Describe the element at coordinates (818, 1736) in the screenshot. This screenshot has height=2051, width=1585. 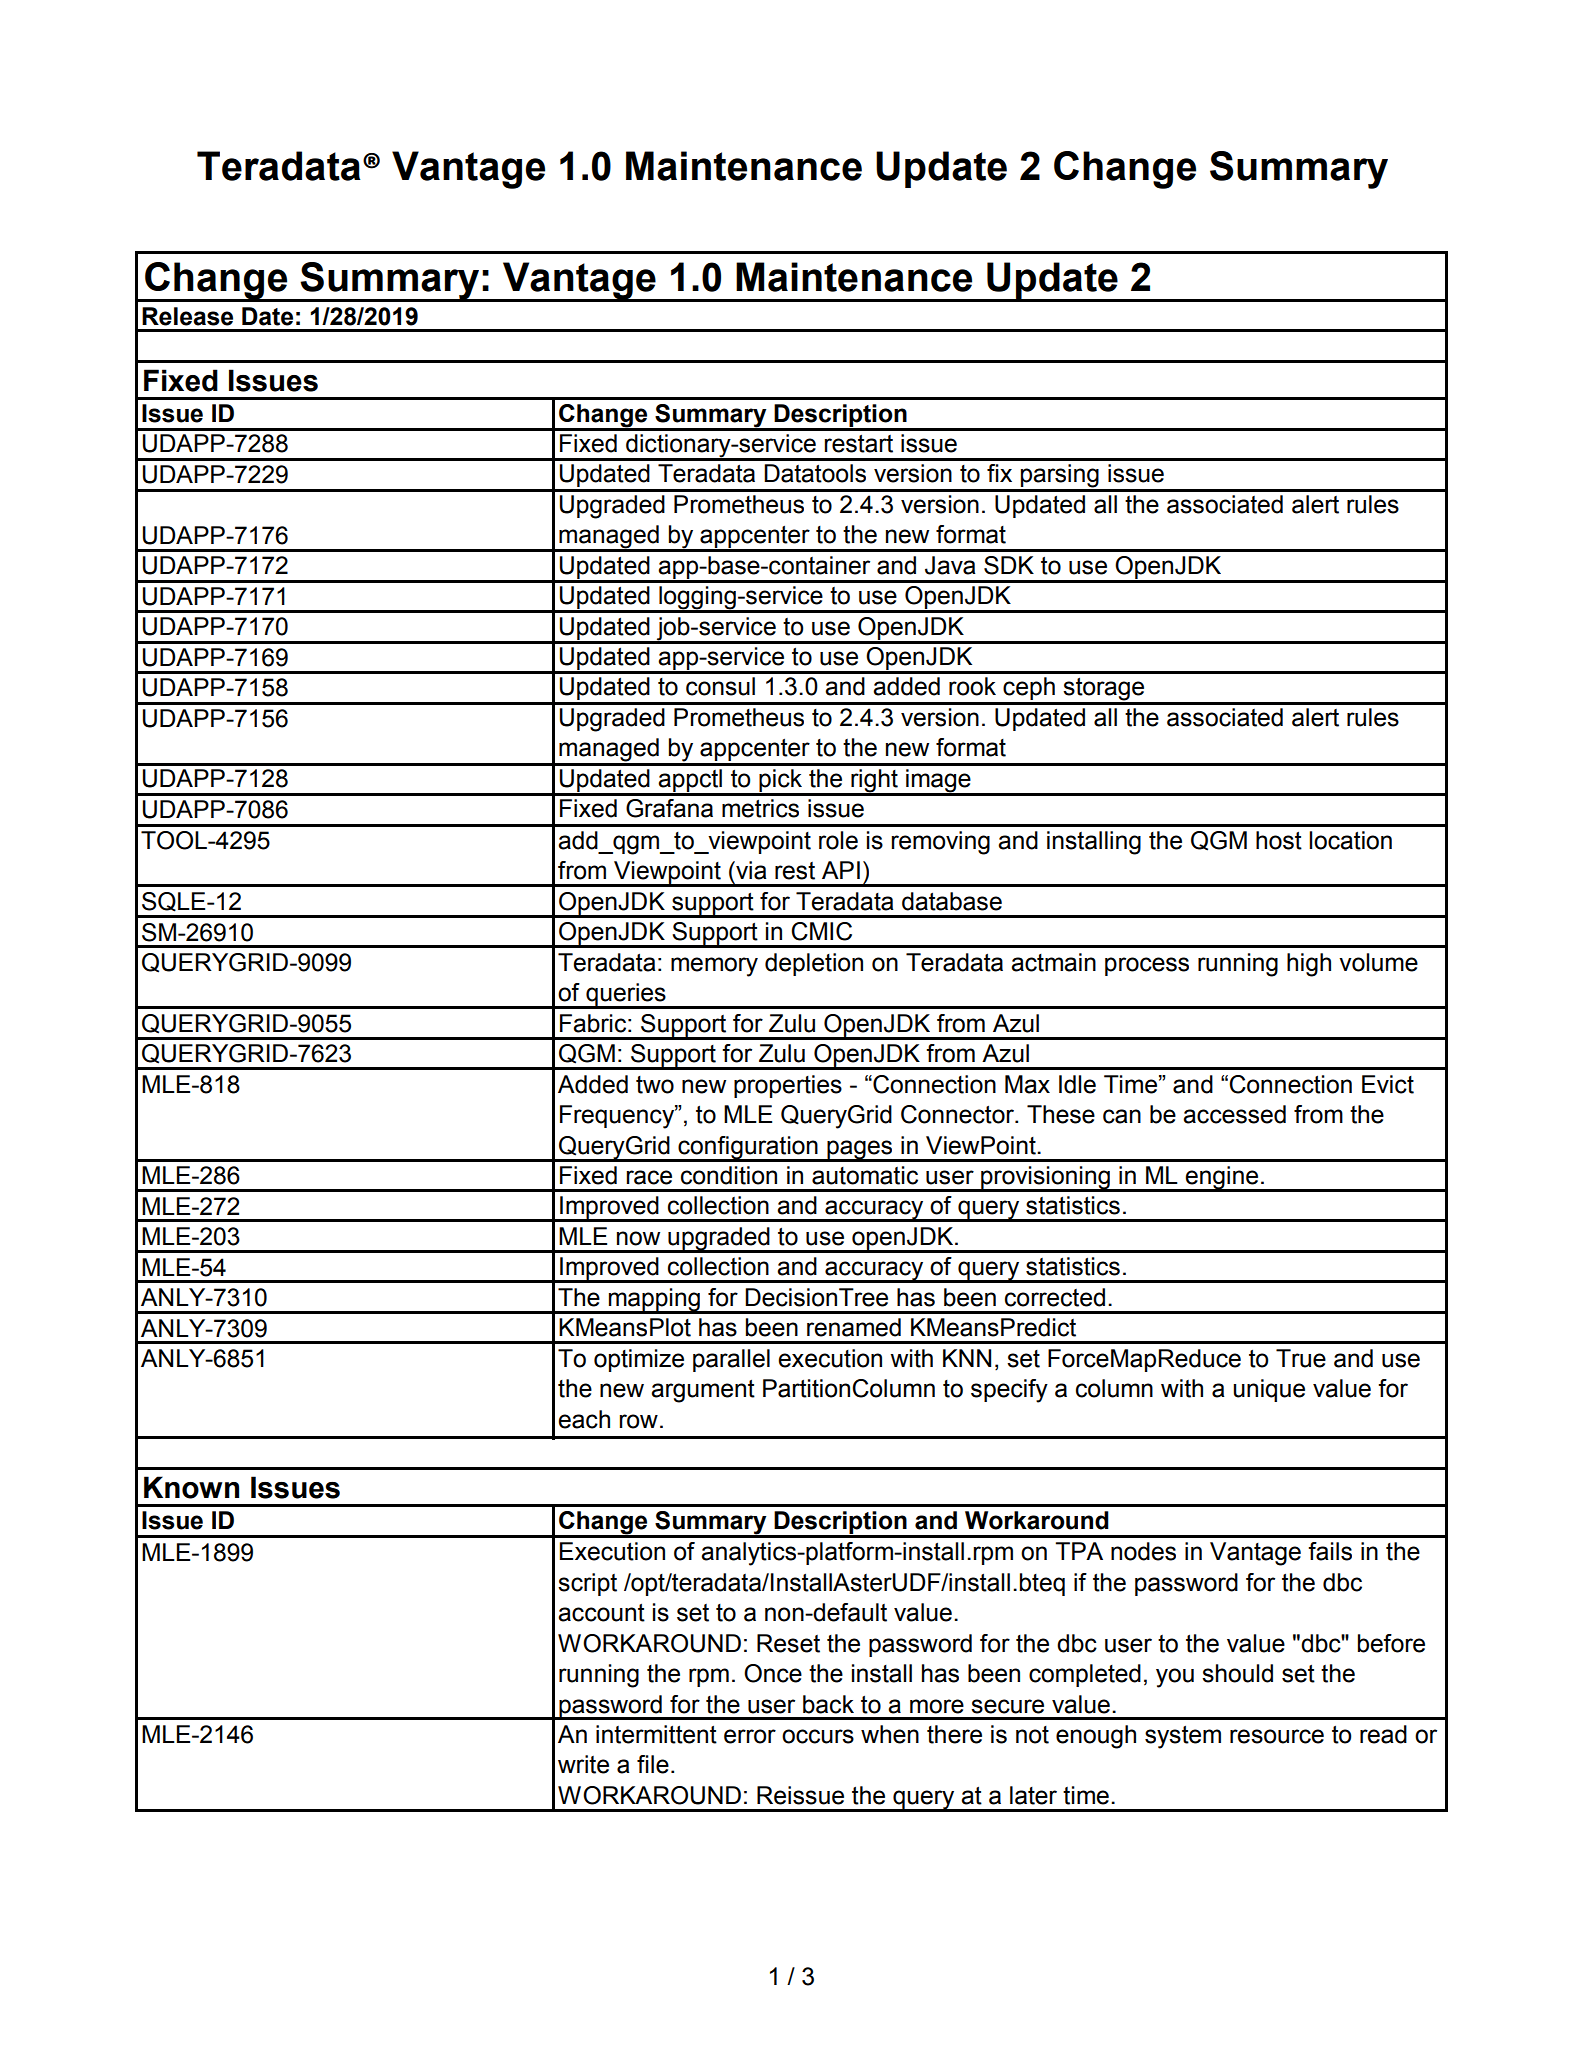
I see `occurs` at that location.
